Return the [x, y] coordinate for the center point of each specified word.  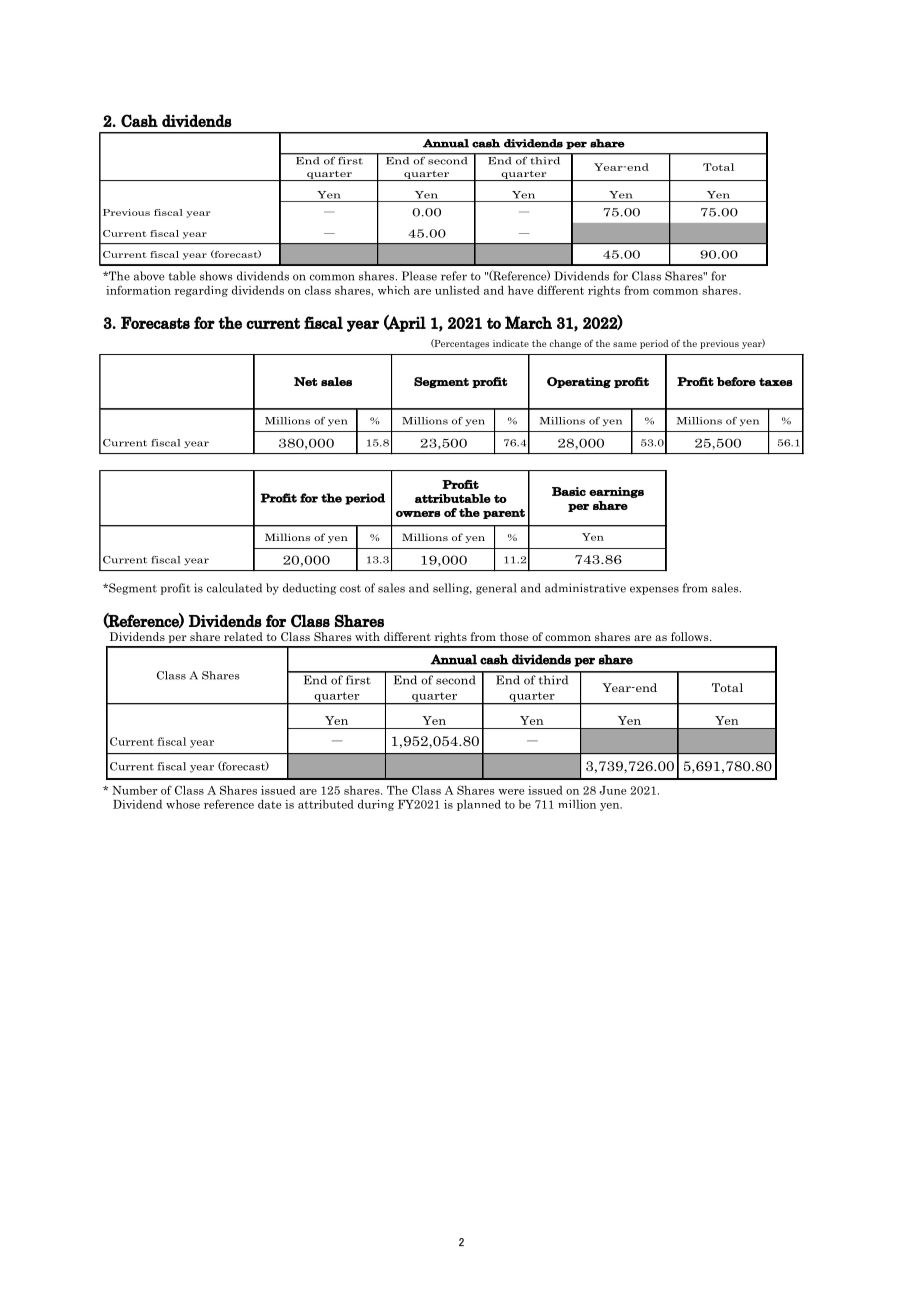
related [243, 636]
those [514, 636]
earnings [616, 492]
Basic [569, 491]
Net [306, 381]
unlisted [457, 290]
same [625, 344]
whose [183, 804]
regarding [201, 291]
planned [479, 805]
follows [691, 636]
